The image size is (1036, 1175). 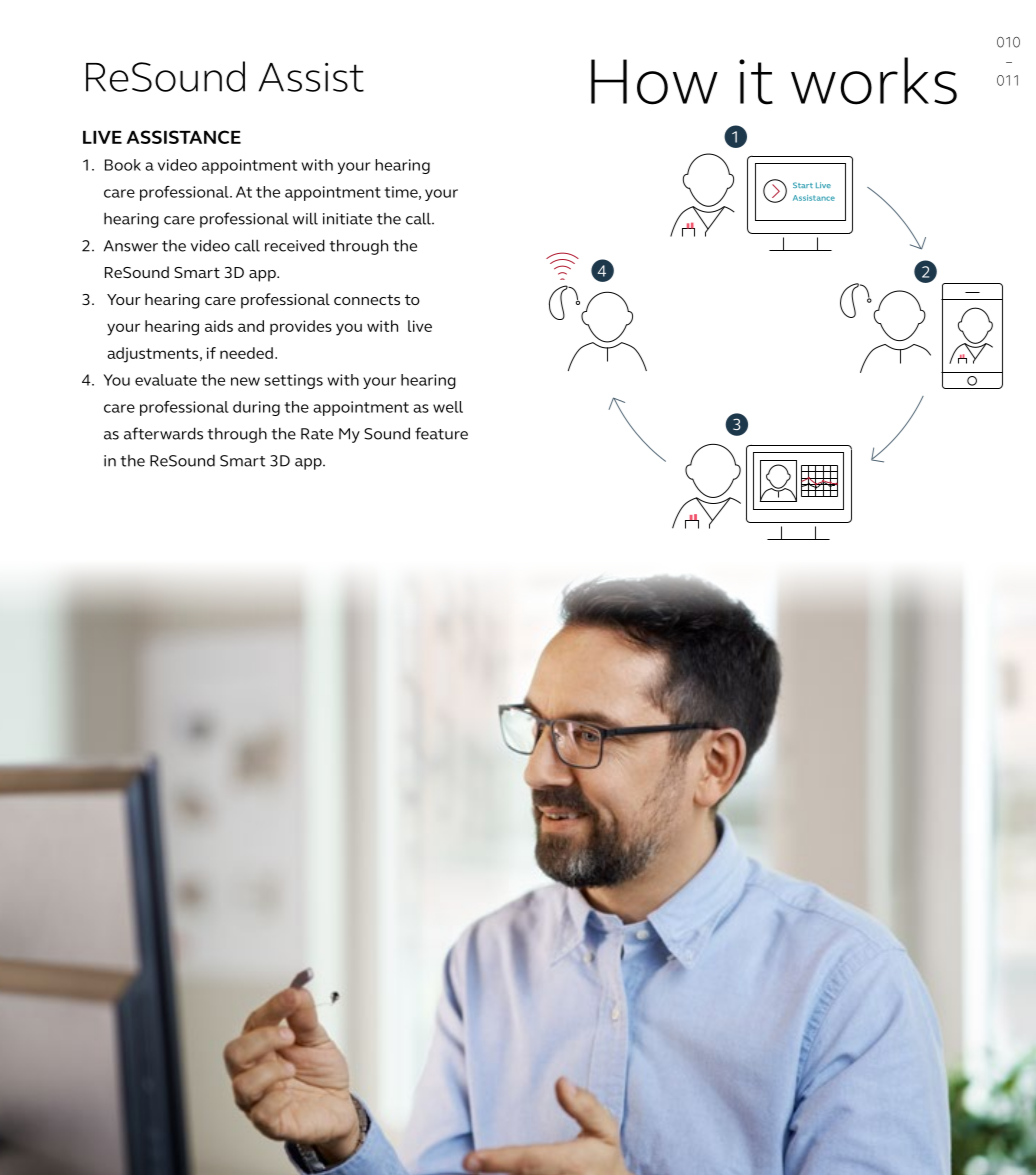 What do you see at coordinates (347, 219) in the screenshot?
I see `initiate` at bounding box center [347, 219].
